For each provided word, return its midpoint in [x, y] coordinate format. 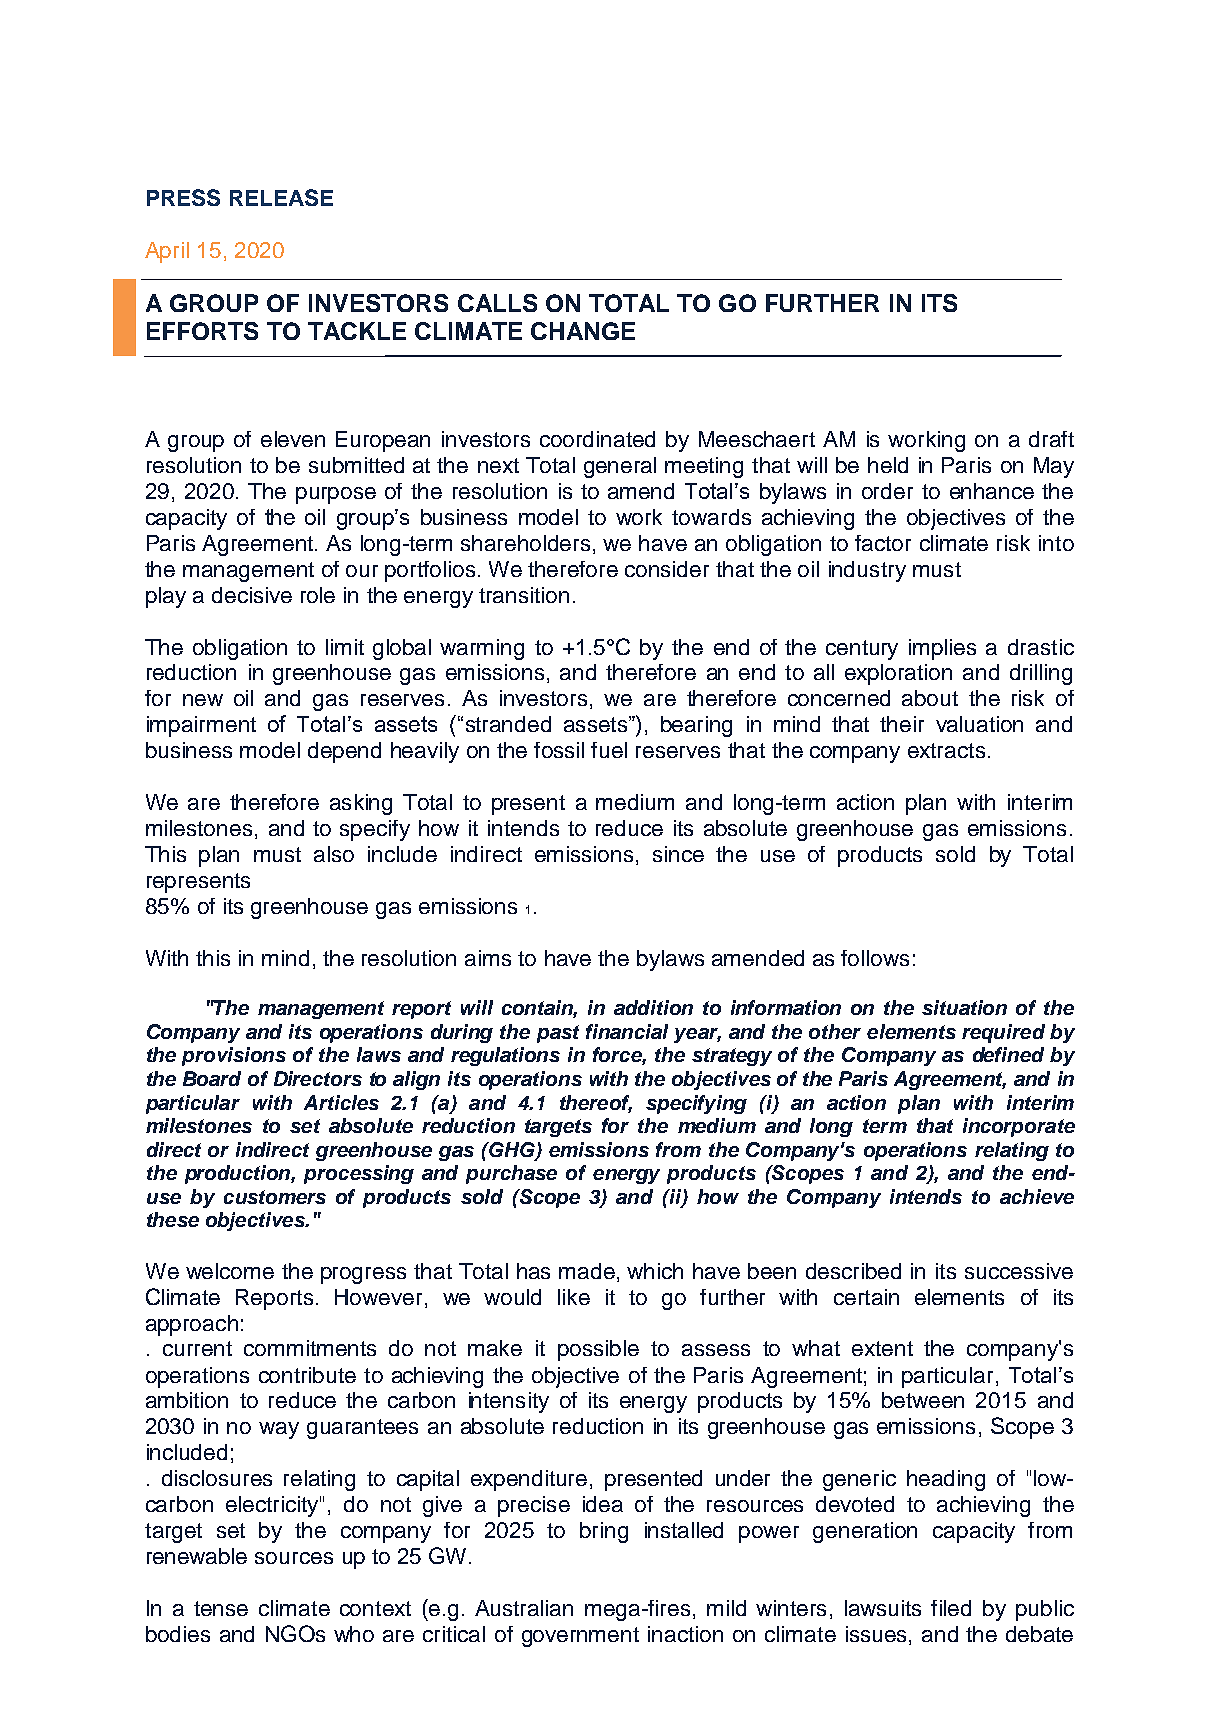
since [678, 854]
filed [951, 1608]
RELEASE [281, 197]
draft [1051, 439]
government [580, 1637]
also [334, 854]
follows [875, 958]
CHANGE [583, 331]
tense [221, 1608]
